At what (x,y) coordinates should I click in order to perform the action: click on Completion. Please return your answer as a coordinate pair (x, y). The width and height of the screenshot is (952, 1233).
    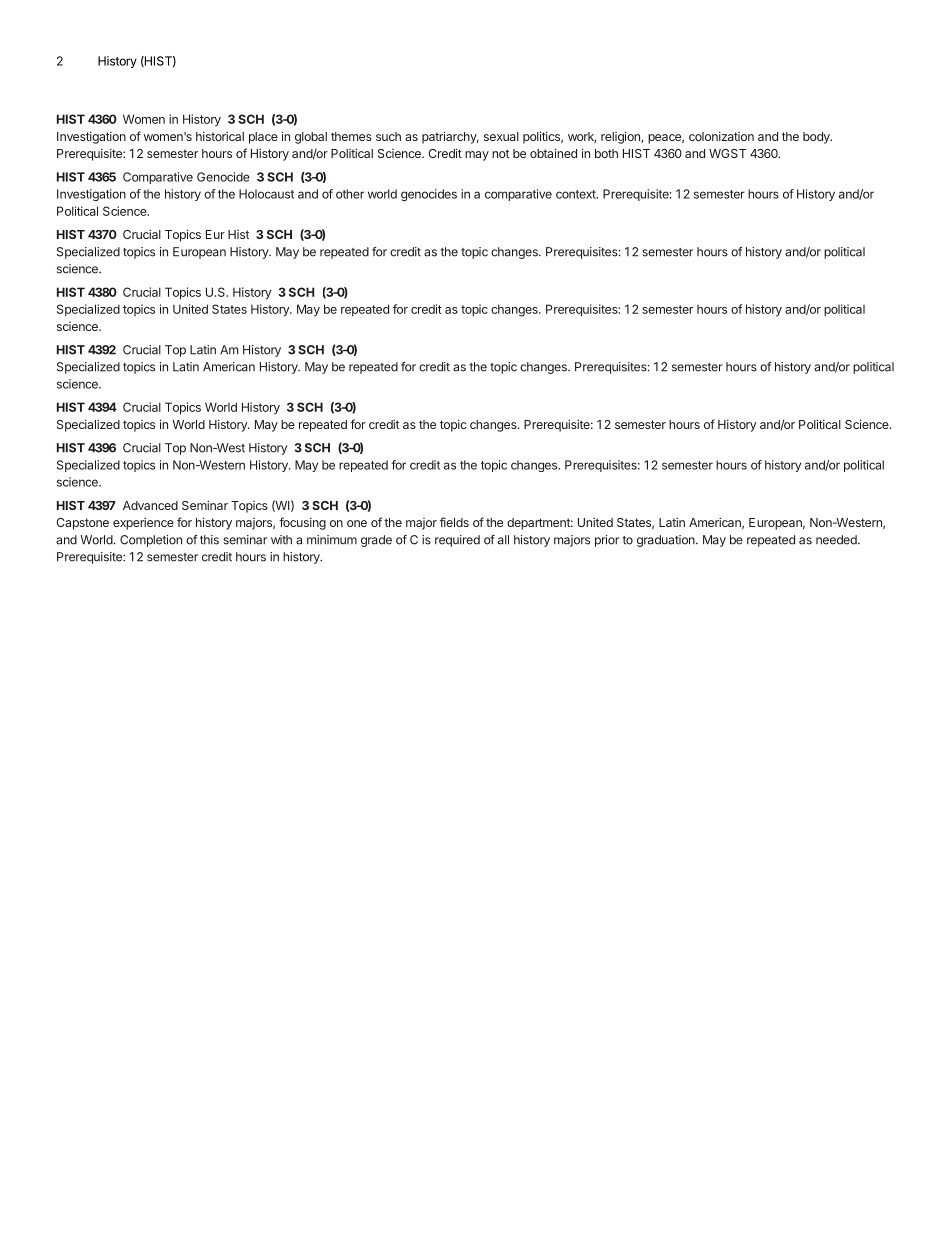
    Looking at the image, I should click on (151, 541).
